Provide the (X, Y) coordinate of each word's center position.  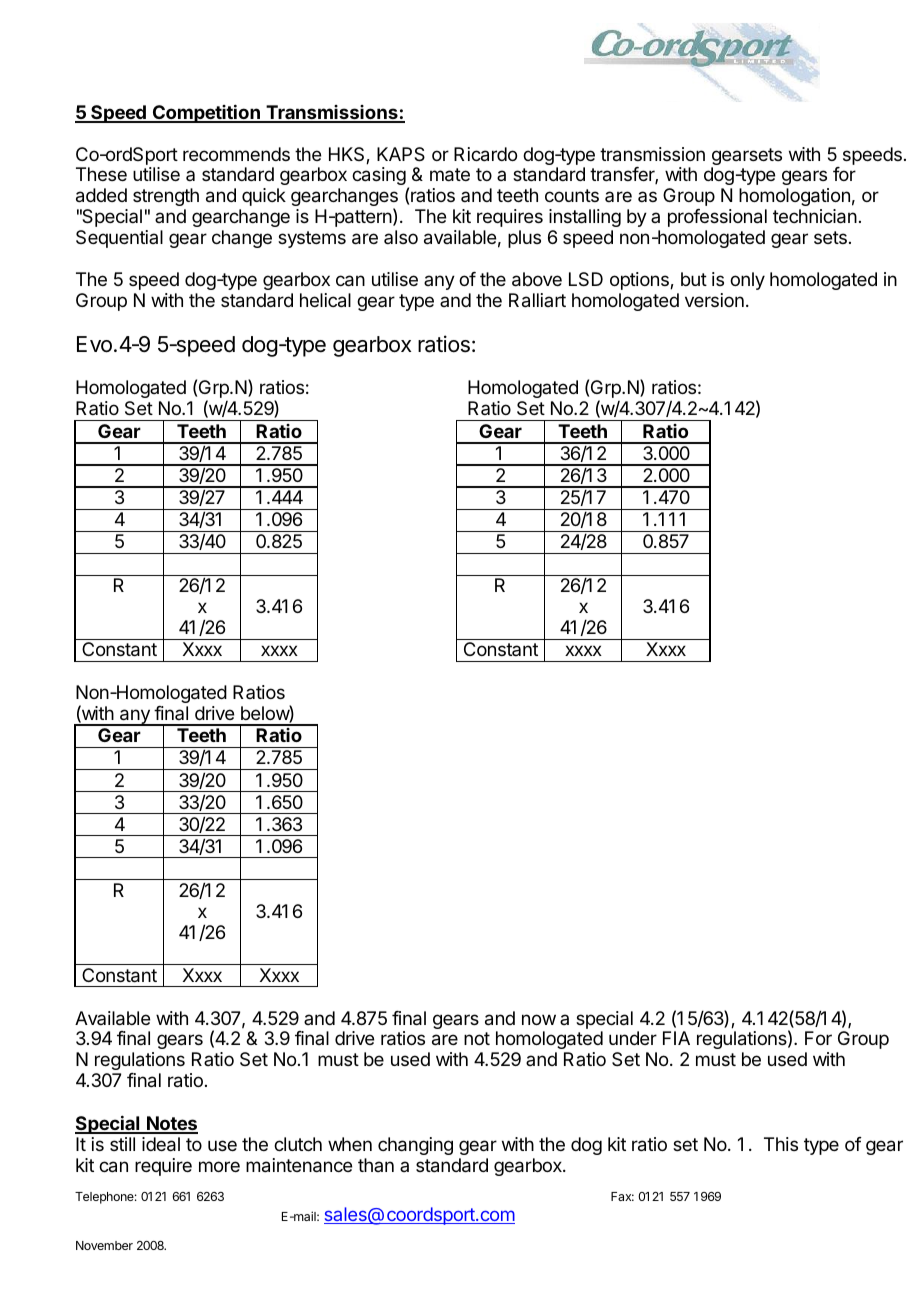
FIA (676, 1038)
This (781, 1144)
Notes (171, 1124)
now (539, 1019)
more (219, 1166)
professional (717, 218)
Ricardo (485, 154)
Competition (206, 113)
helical (325, 300)
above (537, 279)
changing (415, 1146)
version (714, 300)
